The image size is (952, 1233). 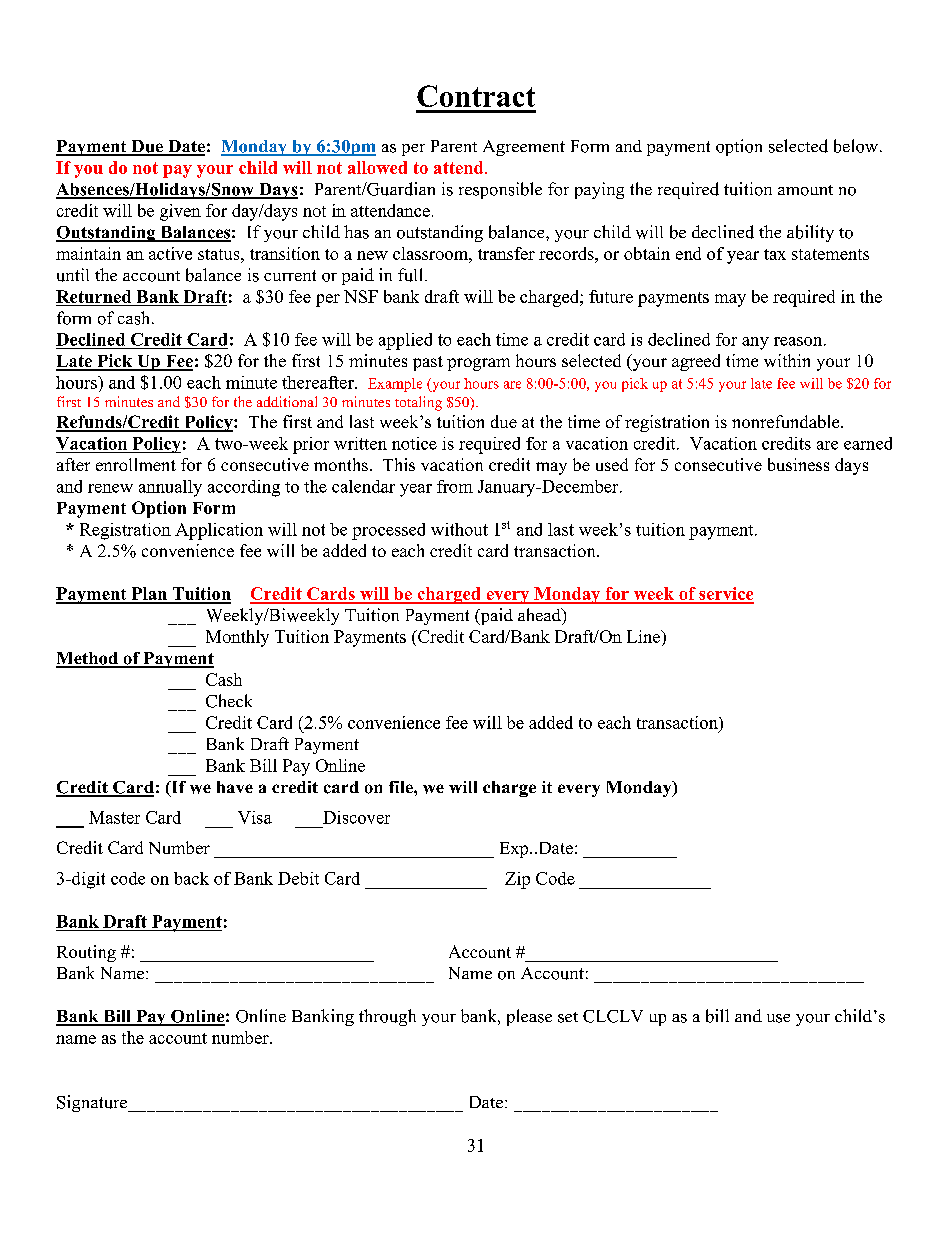 I want to click on below, so click(x=857, y=146).
